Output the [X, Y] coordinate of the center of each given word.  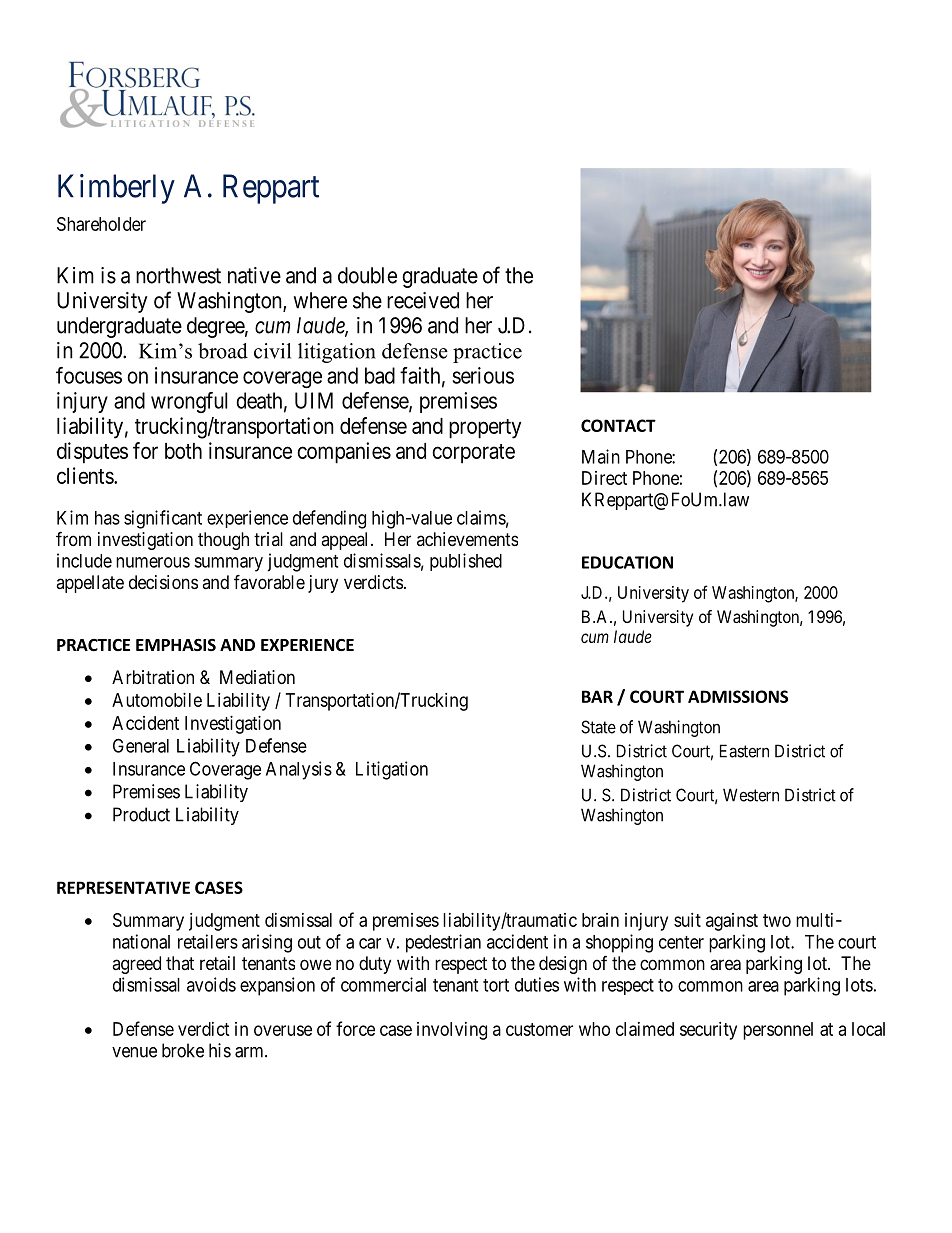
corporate [473, 454]
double [367, 275]
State [598, 727]
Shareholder [101, 224]
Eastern [744, 751]
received [423, 300]
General [141, 745]
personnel [778, 1031]
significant [163, 519]
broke [183, 1050]
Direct [604, 478]
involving [452, 1031]
